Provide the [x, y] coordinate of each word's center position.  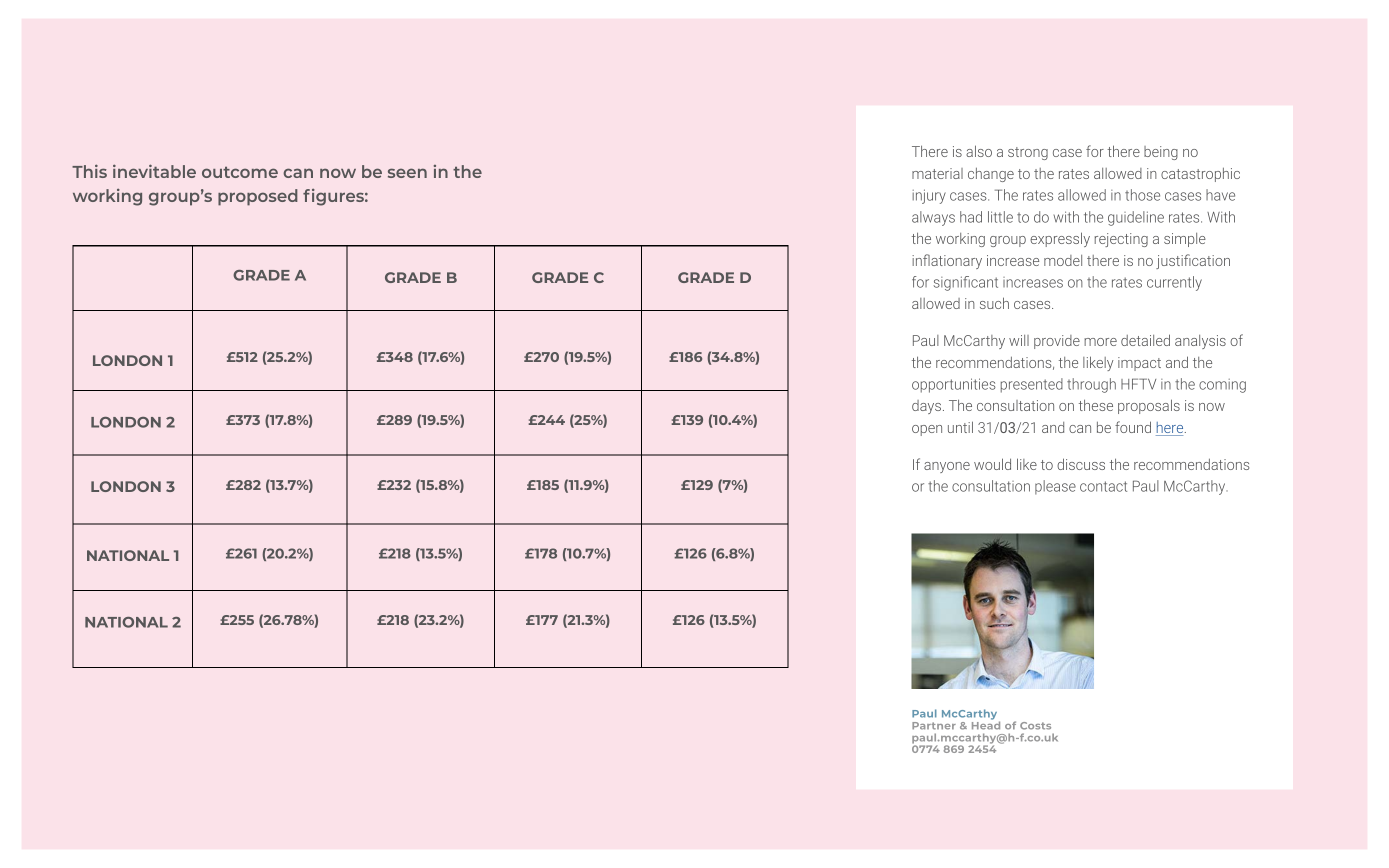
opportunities [954, 385]
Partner [934, 726]
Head [986, 724]
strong [1028, 153]
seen [407, 173]
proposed [258, 197]
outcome [240, 172]
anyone [947, 467]
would [992, 464]
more [1100, 342]
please [1055, 487]
